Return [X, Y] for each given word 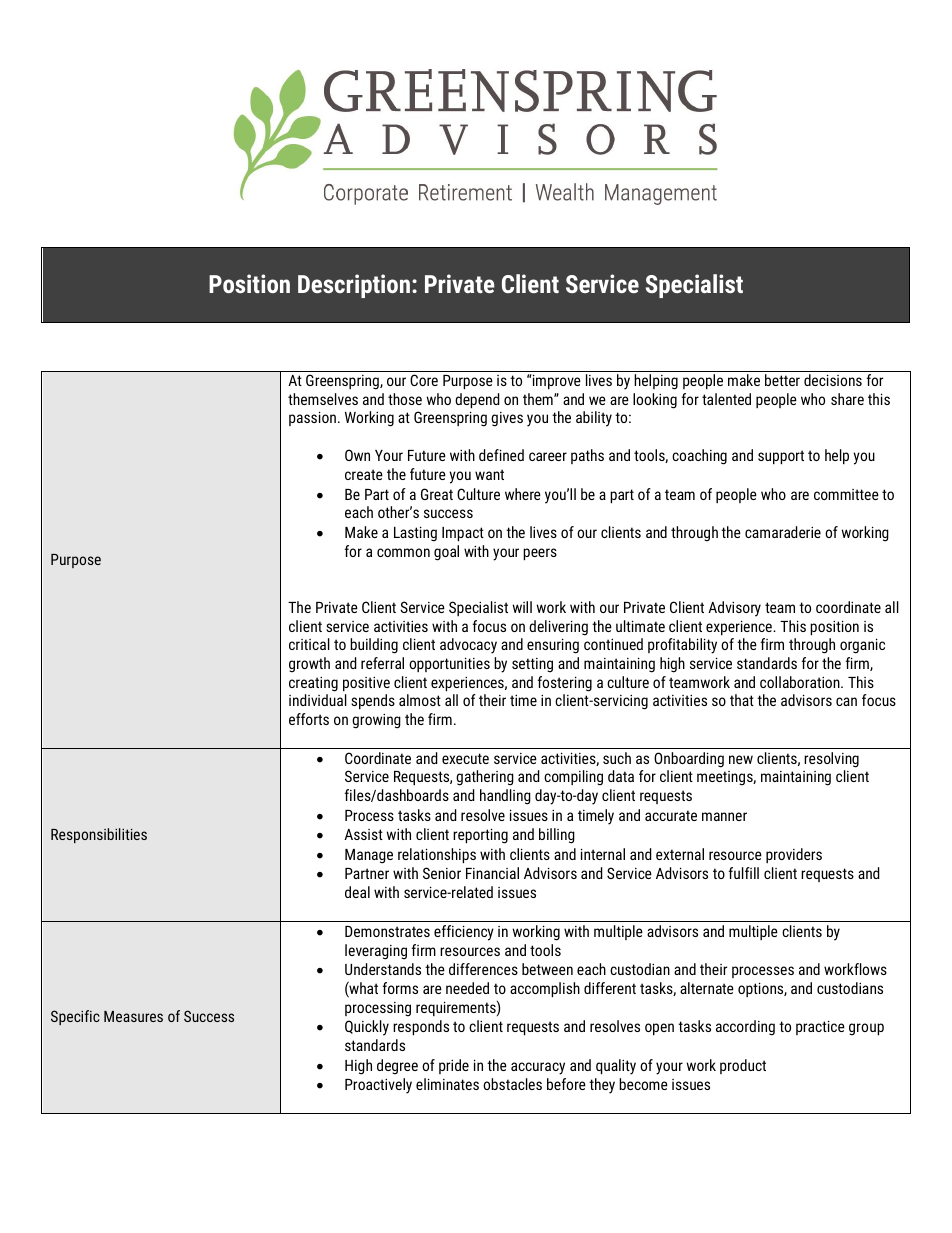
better [782, 380]
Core [424, 380]
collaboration [801, 682]
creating [313, 684]
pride [454, 1066]
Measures [133, 1016]
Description [354, 286]
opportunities [449, 664]
